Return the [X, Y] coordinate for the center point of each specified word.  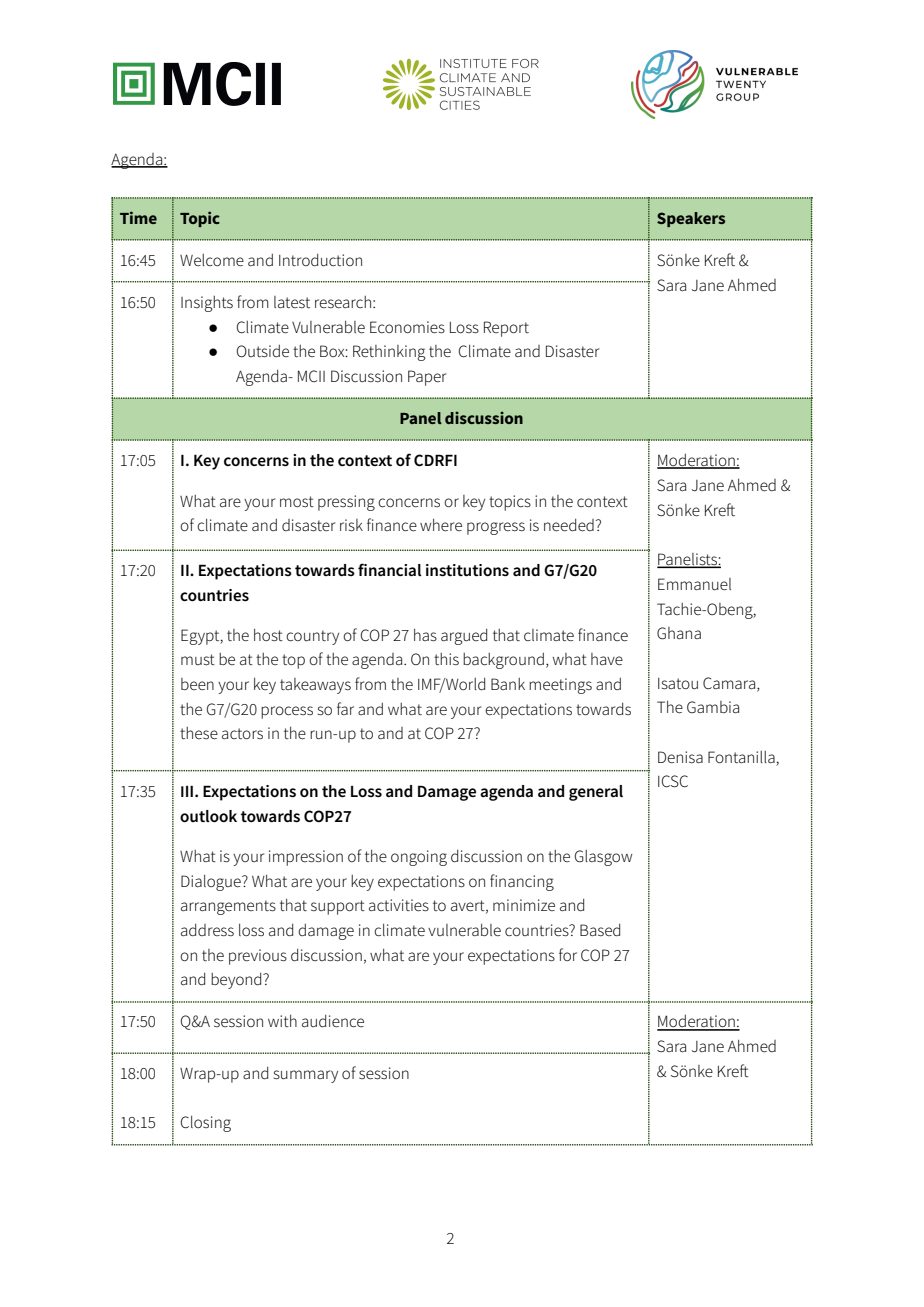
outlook [208, 816]
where [441, 525]
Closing [206, 1124]
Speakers [691, 219]
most [297, 501]
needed [570, 525]
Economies [407, 327]
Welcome [212, 260]
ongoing [419, 858]
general [596, 793]
